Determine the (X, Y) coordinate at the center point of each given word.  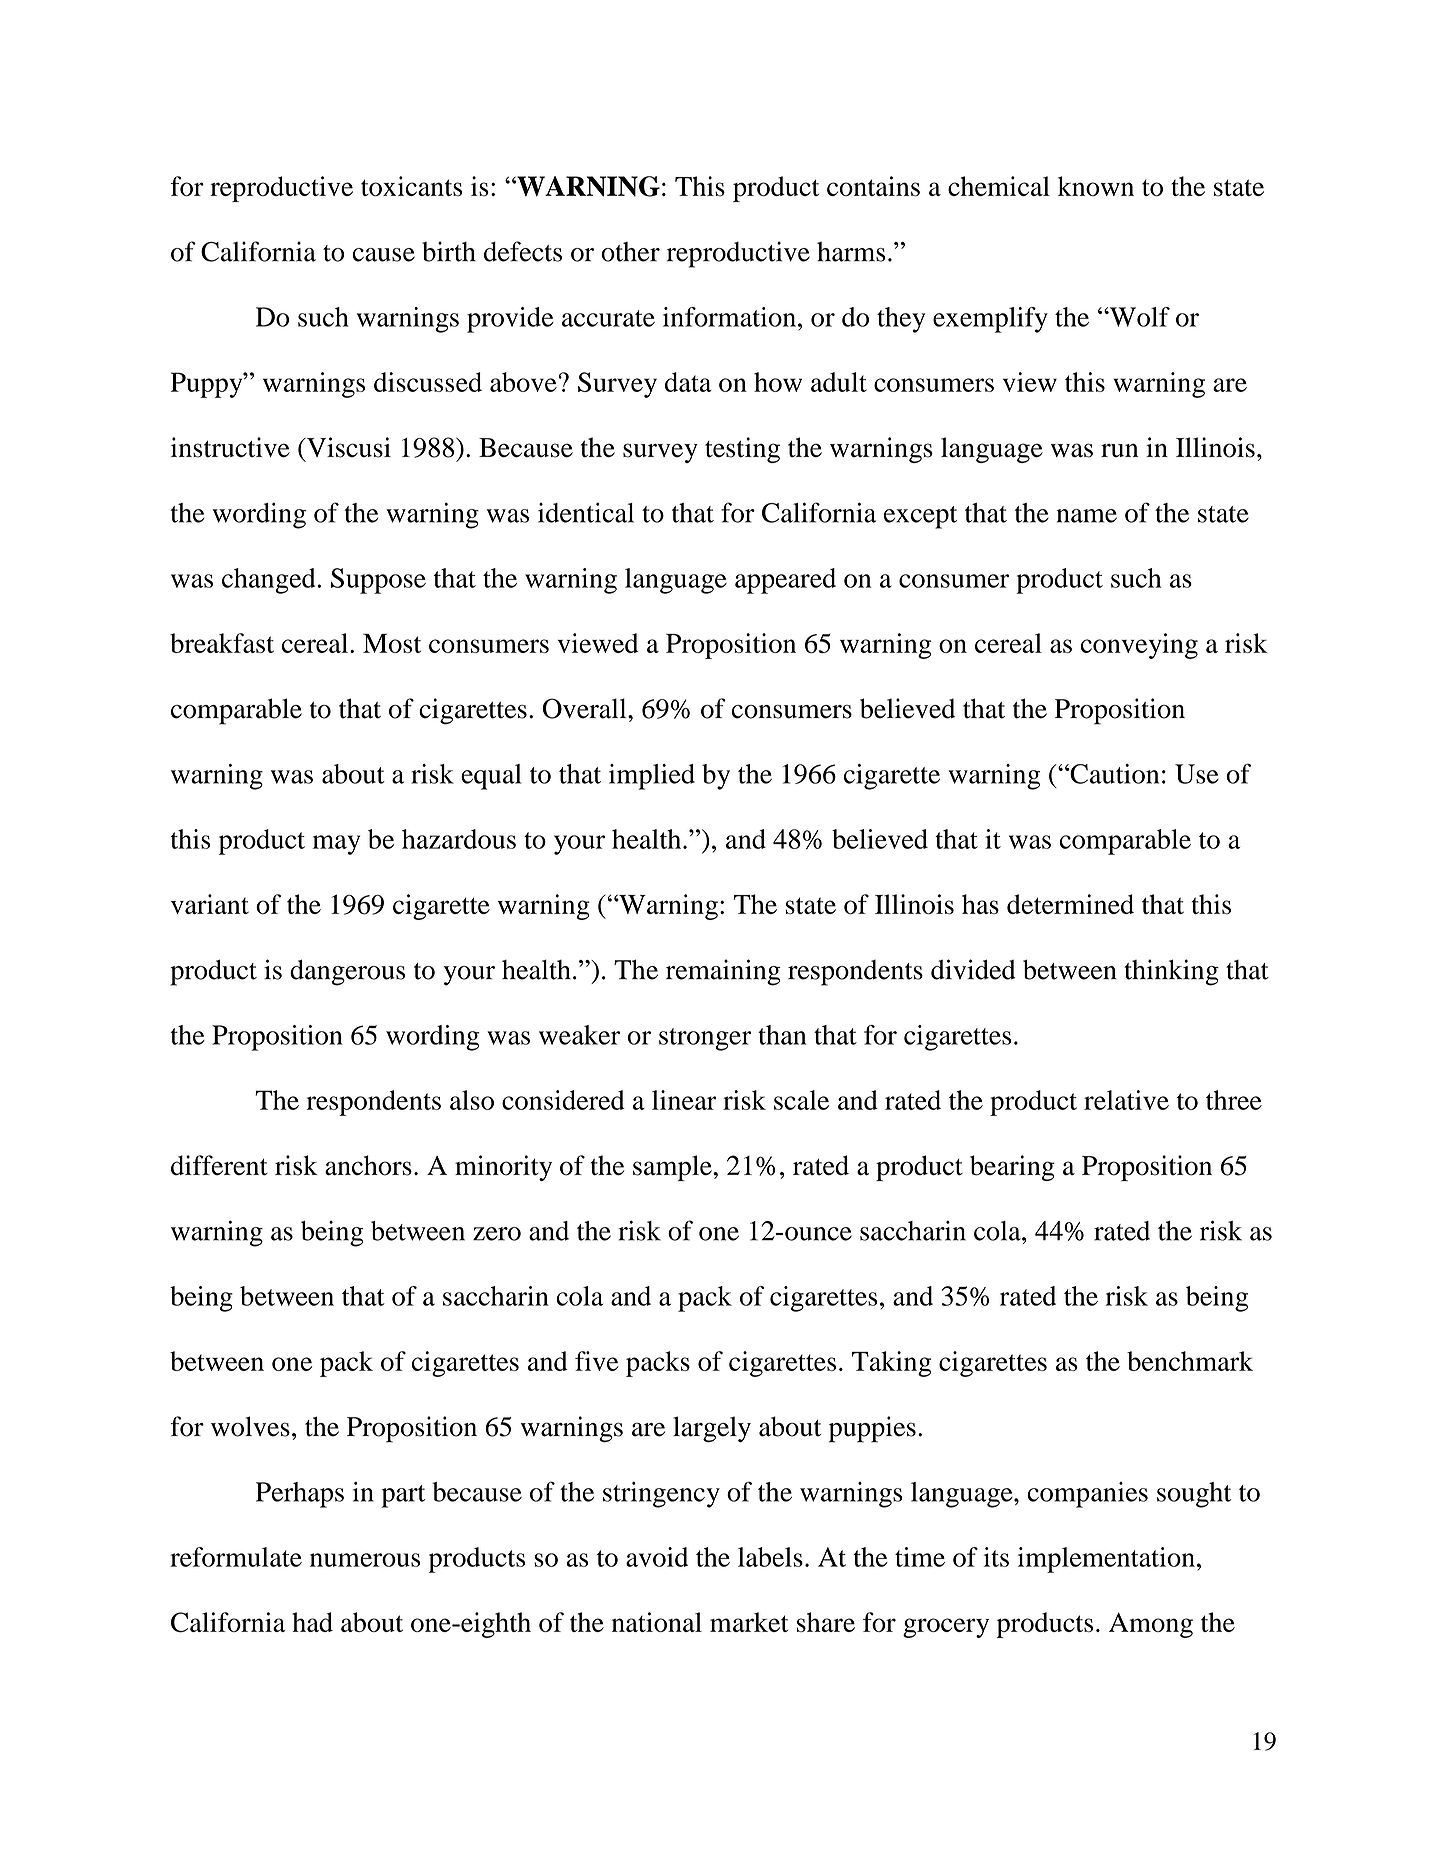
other (630, 252)
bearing (1012, 1168)
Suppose (378, 581)
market (749, 1622)
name (1086, 516)
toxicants (411, 186)
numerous (365, 1560)
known (1096, 186)
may (336, 845)
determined (1070, 904)
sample (673, 1168)
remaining (723, 972)
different (219, 1165)
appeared (785, 581)
